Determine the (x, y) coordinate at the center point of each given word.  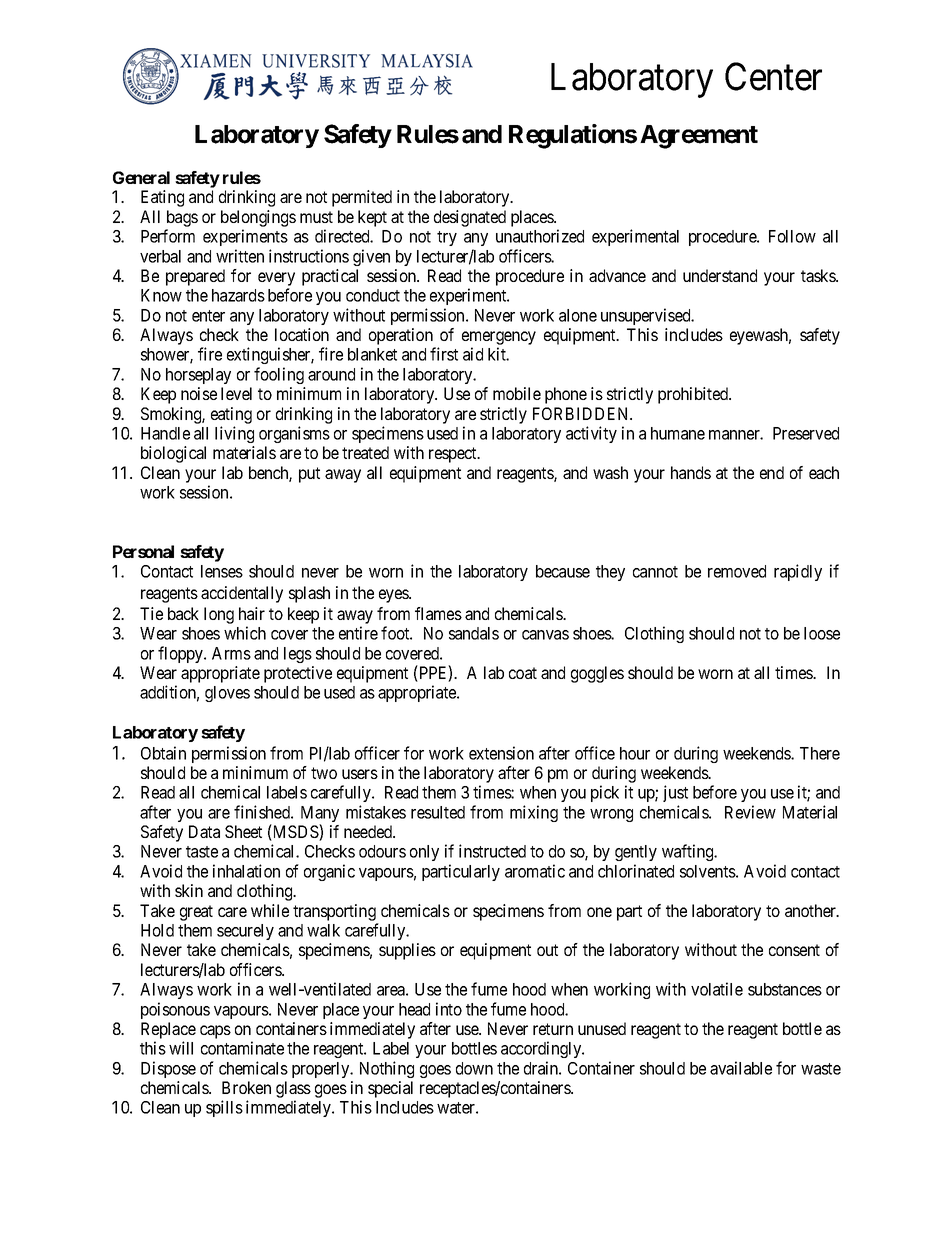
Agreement (699, 137)
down (474, 1068)
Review (750, 812)
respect (454, 455)
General (141, 177)
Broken (246, 1087)
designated (470, 218)
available (741, 1068)
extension (501, 753)
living (234, 434)
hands (691, 472)
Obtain (163, 753)
